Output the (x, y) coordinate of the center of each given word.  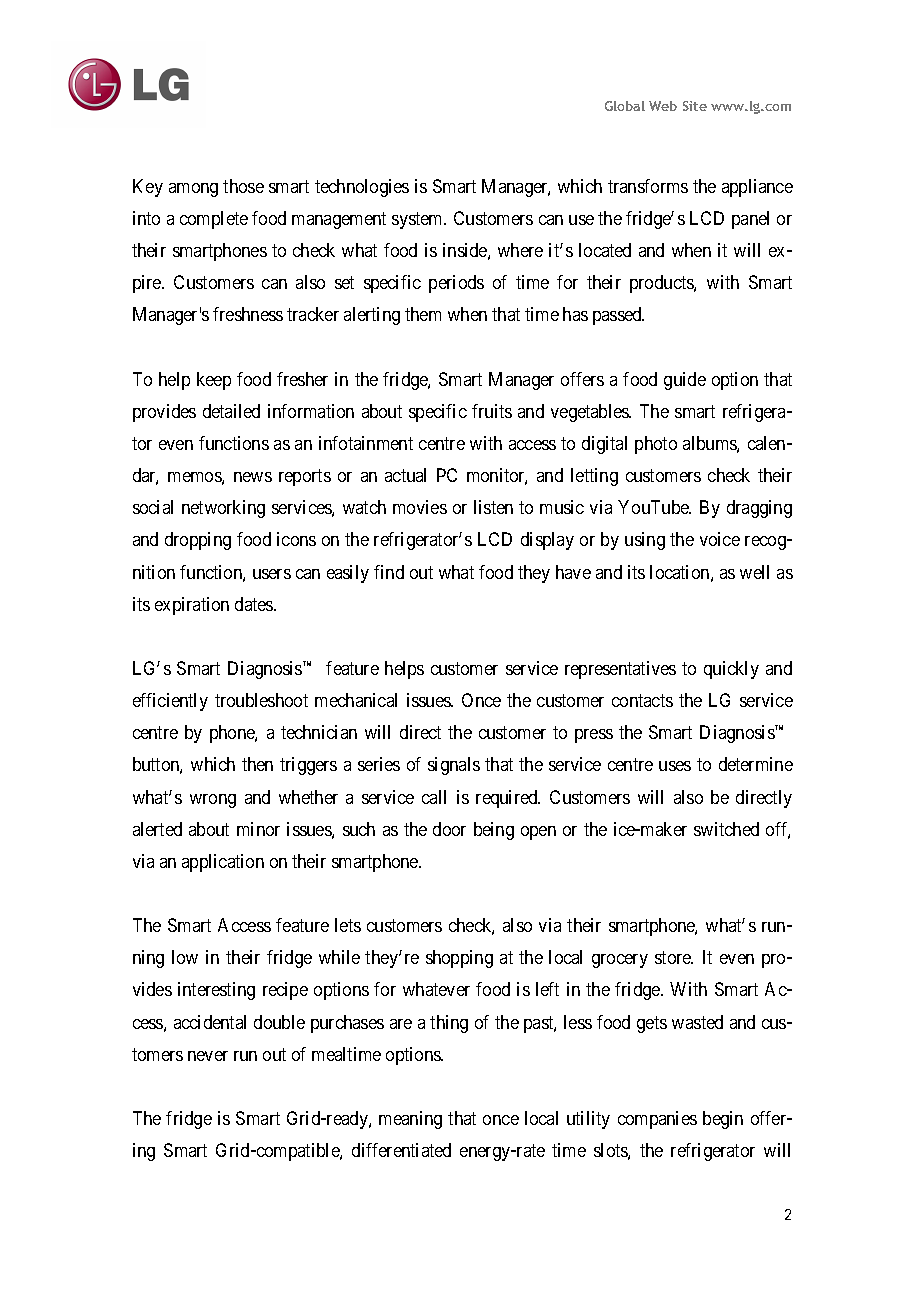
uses (675, 766)
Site (695, 106)
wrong (213, 801)
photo (656, 445)
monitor (497, 476)
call (434, 797)
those (243, 186)
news (253, 477)
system (419, 220)
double (279, 1022)
